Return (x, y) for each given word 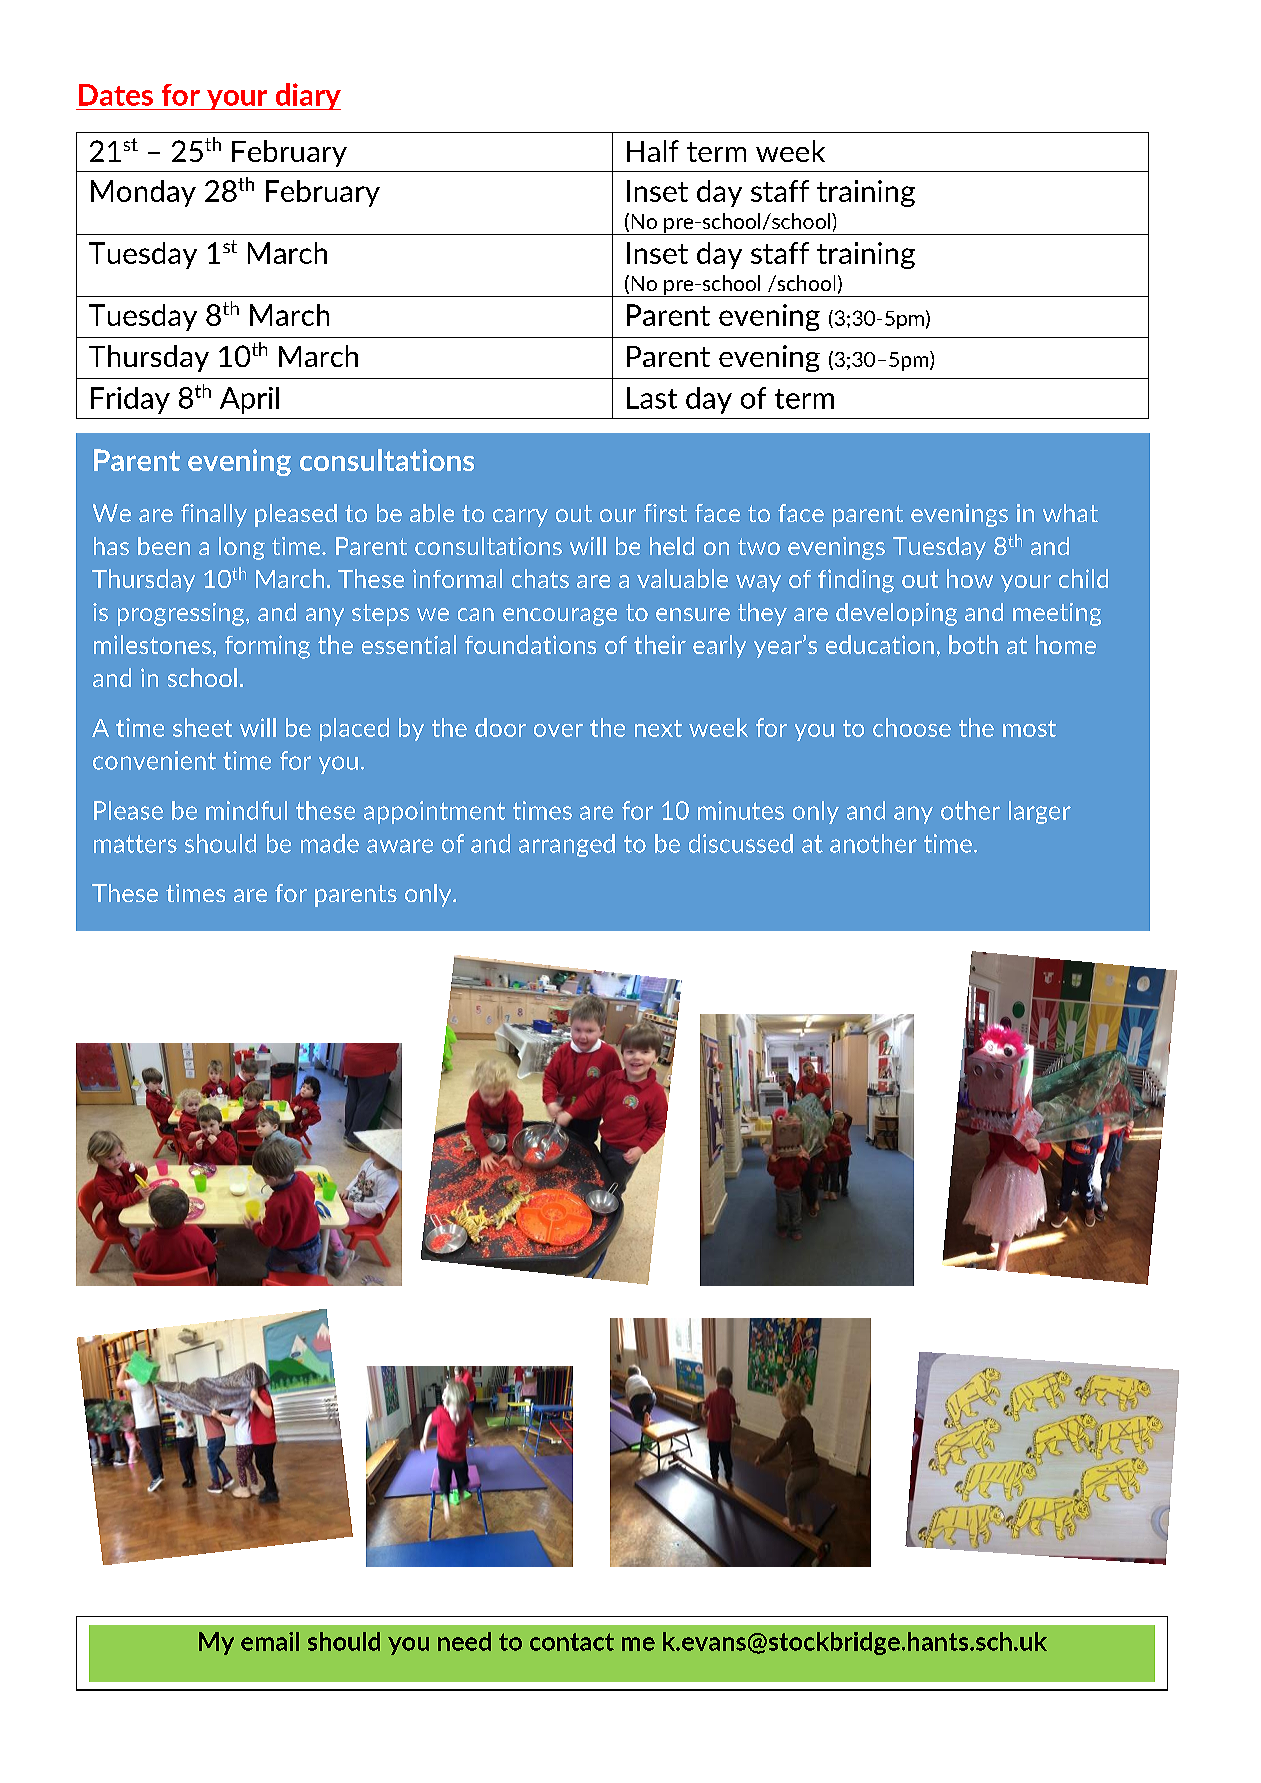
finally (214, 515)
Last (652, 398)
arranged (567, 845)
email (270, 1641)
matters (135, 844)
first (665, 513)
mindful (246, 810)
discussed (741, 843)
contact (572, 1642)
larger (1040, 812)
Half (653, 151)
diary (307, 96)
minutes (741, 810)
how (970, 578)
